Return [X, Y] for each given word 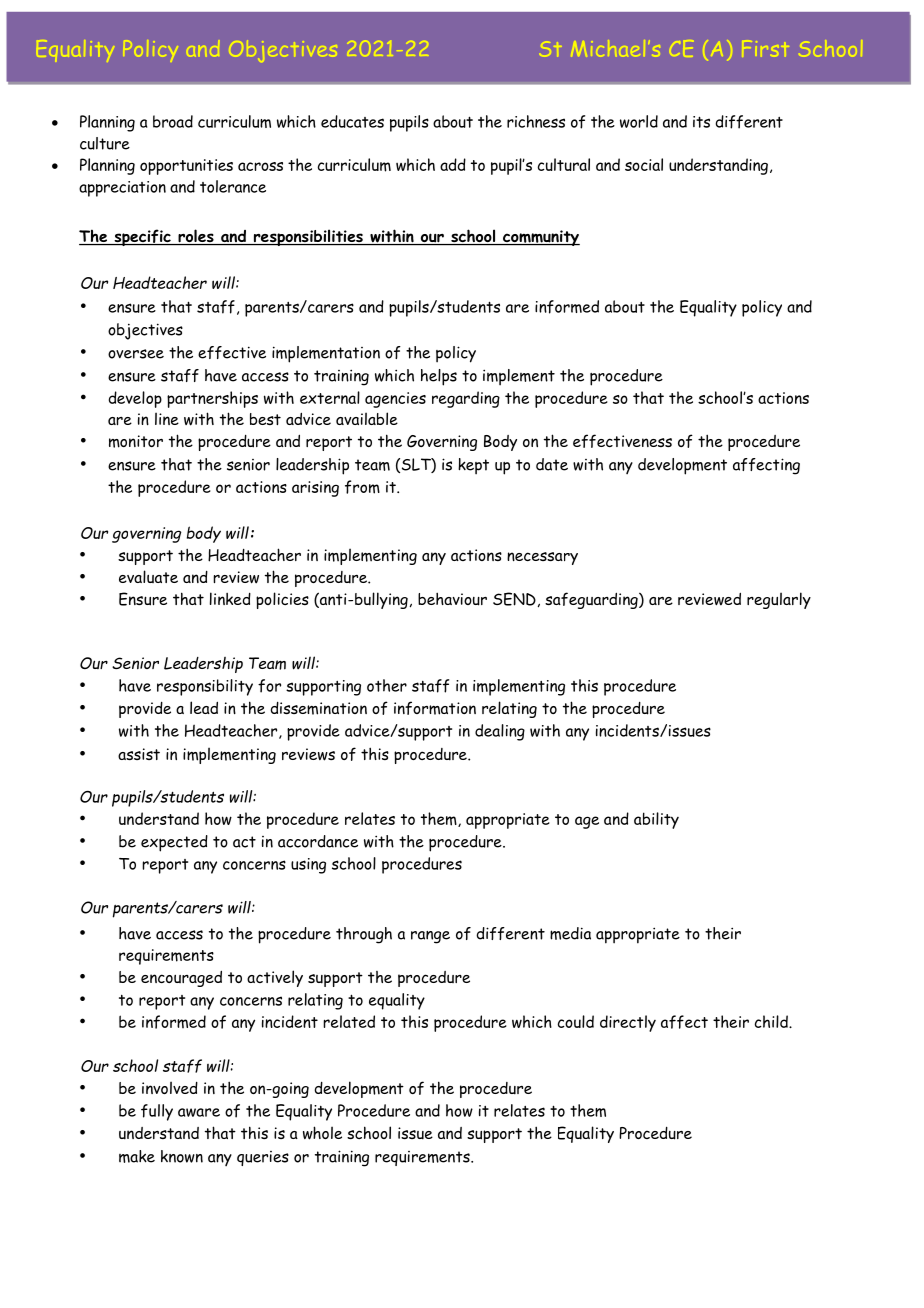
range [430, 937]
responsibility [205, 687]
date [552, 464]
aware [199, 1112]
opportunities [186, 167]
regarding [466, 399]
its [701, 122]
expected [174, 843]
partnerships [212, 399]
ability [656, 820]
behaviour [452, 599]
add [453, 164]
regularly [779, 600]
